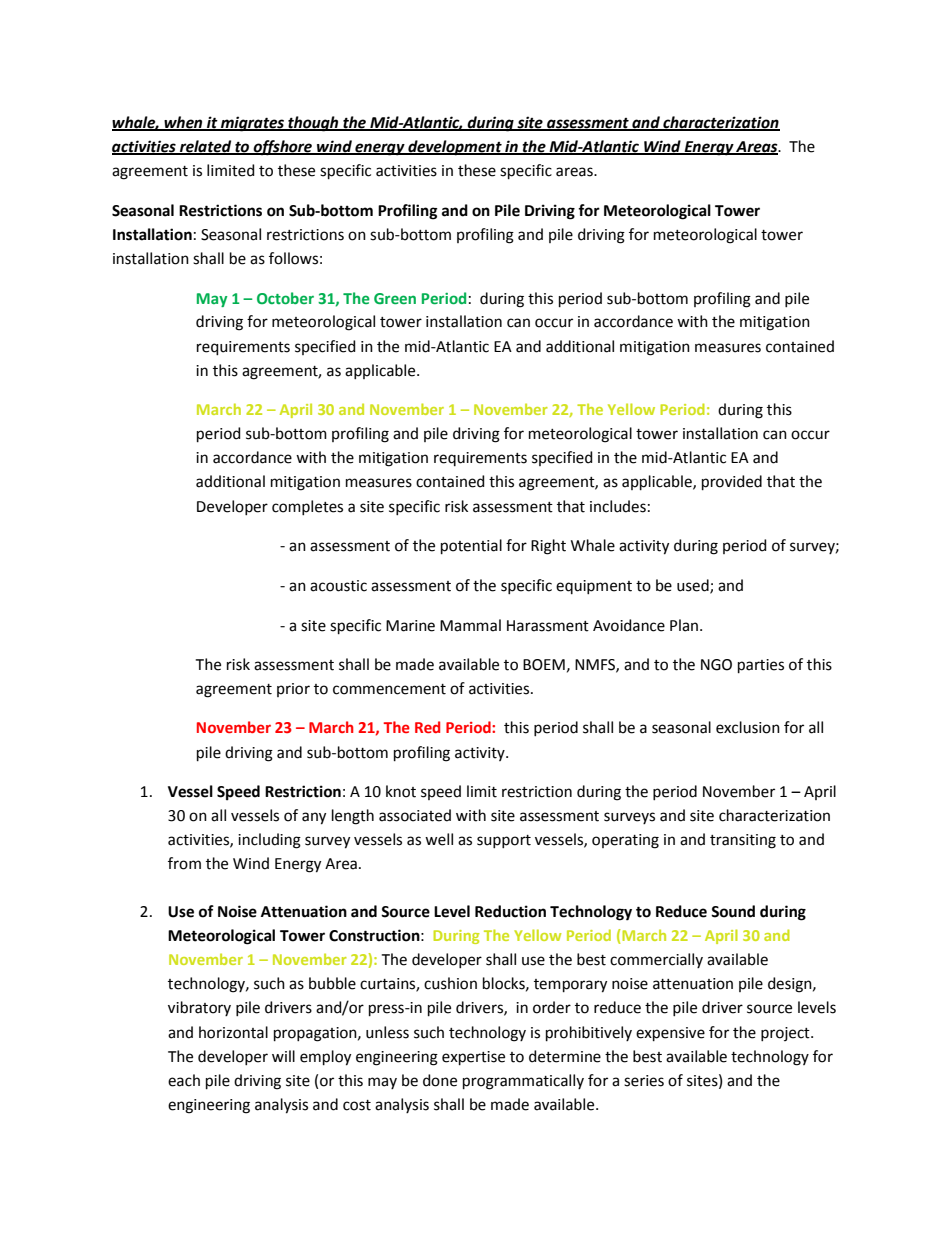 The width and height of the document is (952, 1233). Describe the element at coordinates (455, 148) in the document. I see `development` at that location.
